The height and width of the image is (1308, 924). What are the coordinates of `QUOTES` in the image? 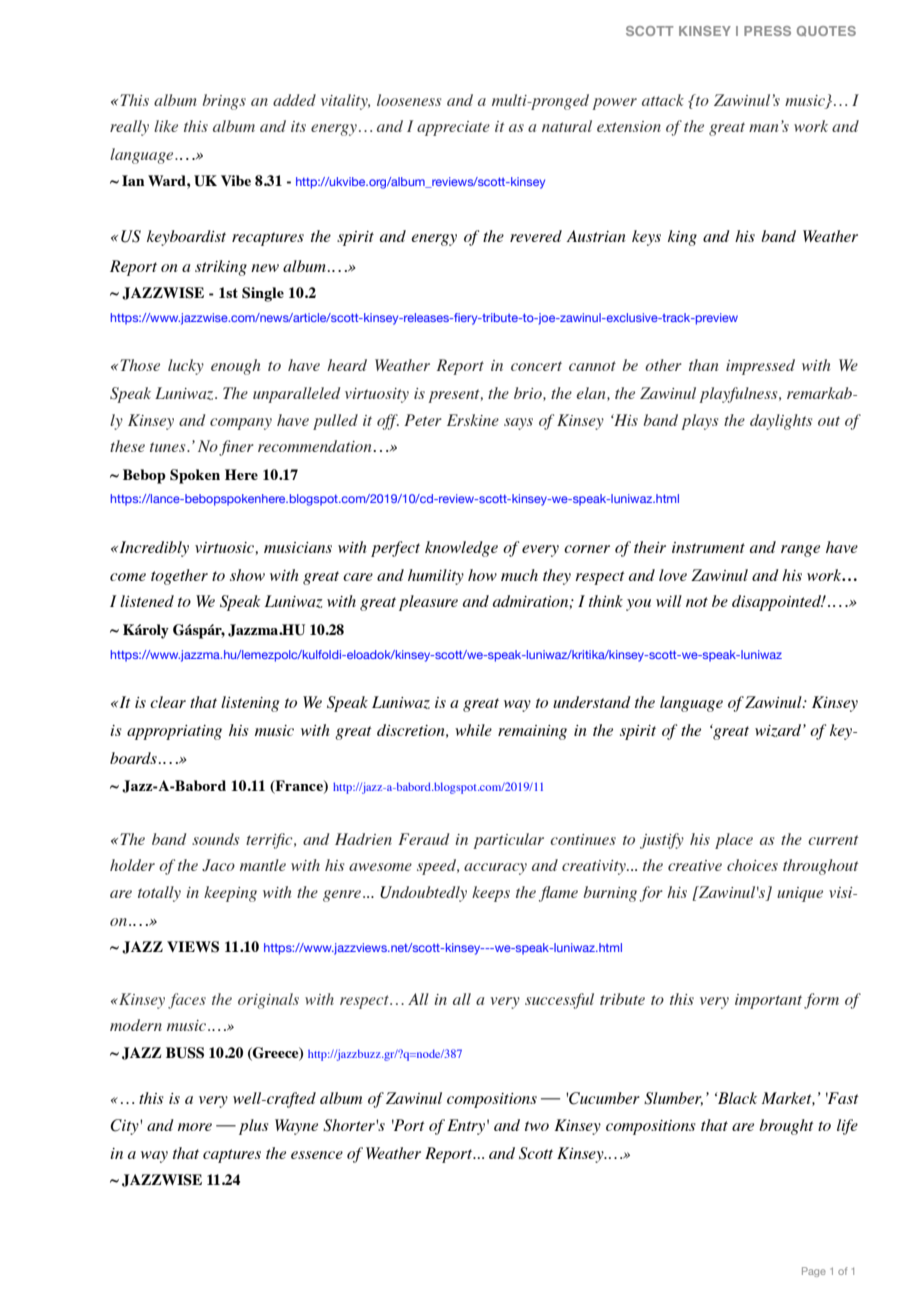 It's located at (826, 31).
